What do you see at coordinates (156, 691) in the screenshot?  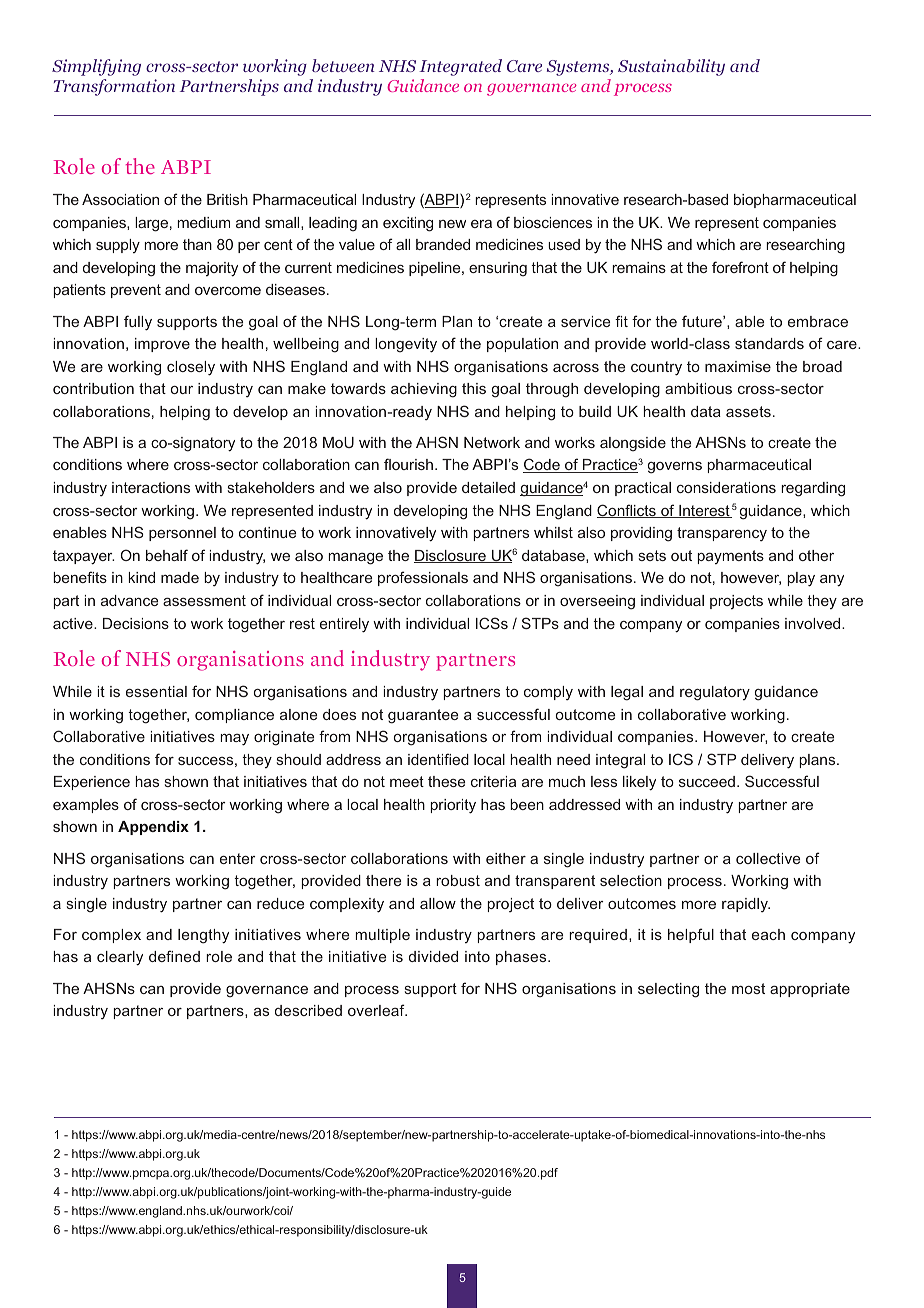 I see `essential` at bounding box center [156, 691].
